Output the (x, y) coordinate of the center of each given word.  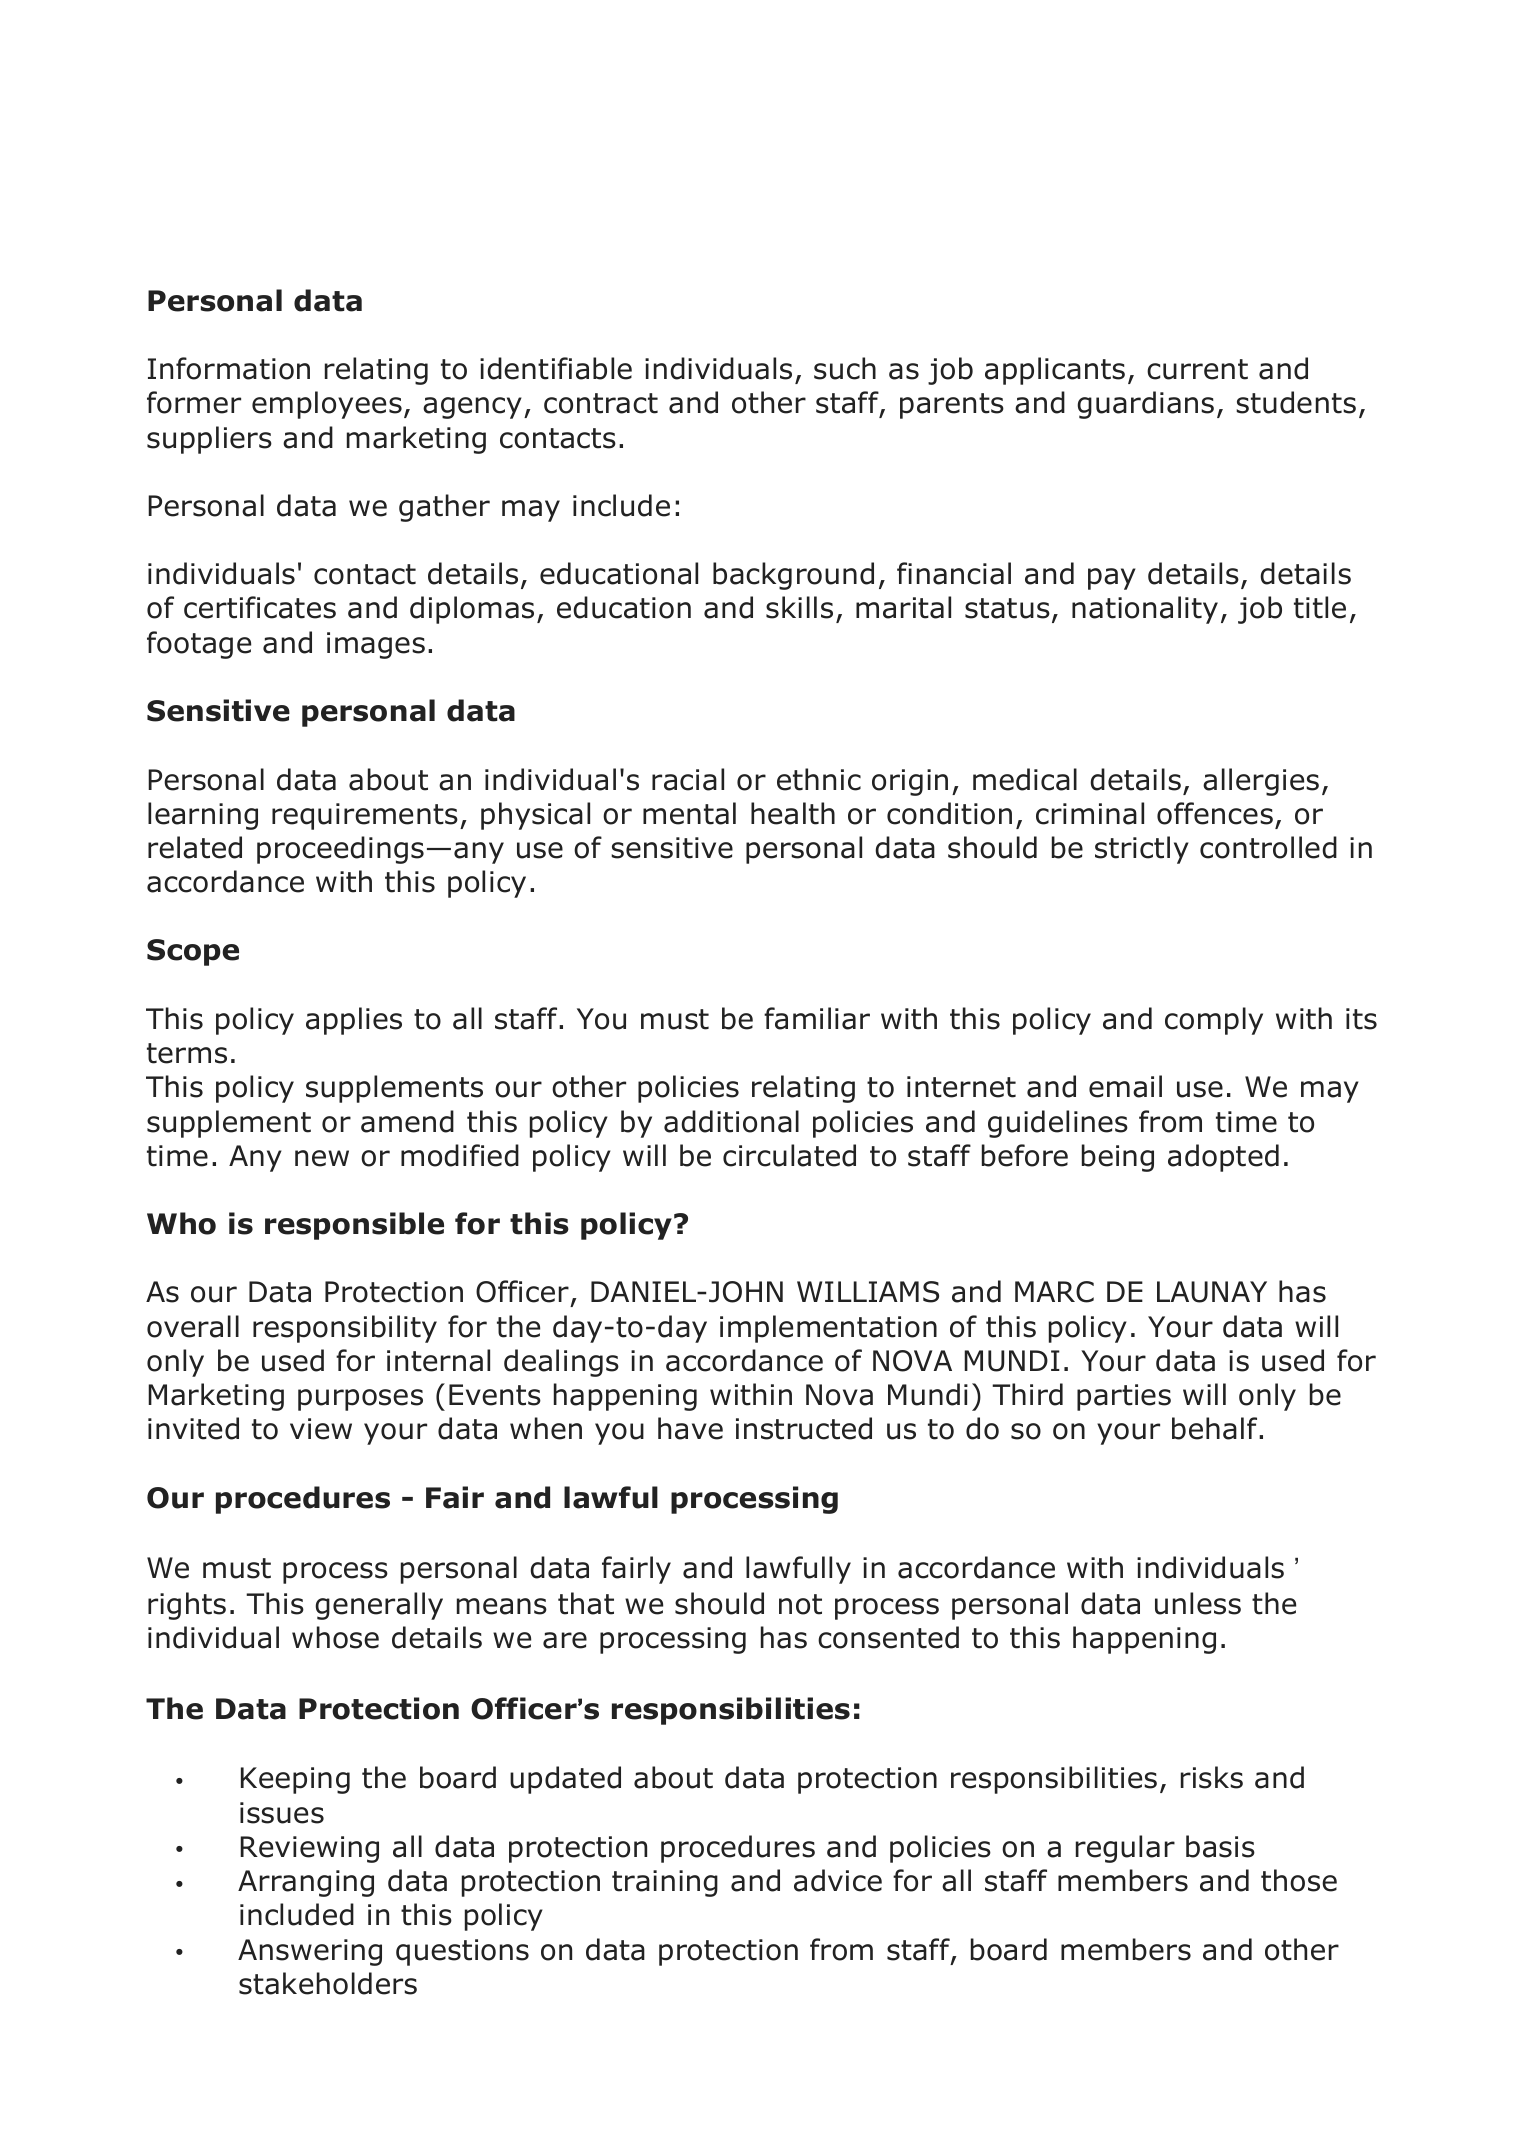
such (845, 368)
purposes (360, 1400)
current (1197, 369)
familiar (817, 1018)
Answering (310, 1952)
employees (327, 405)
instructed (804, 1428)
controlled (1268, 847)
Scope (193, 952)
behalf (1216, 1428)
